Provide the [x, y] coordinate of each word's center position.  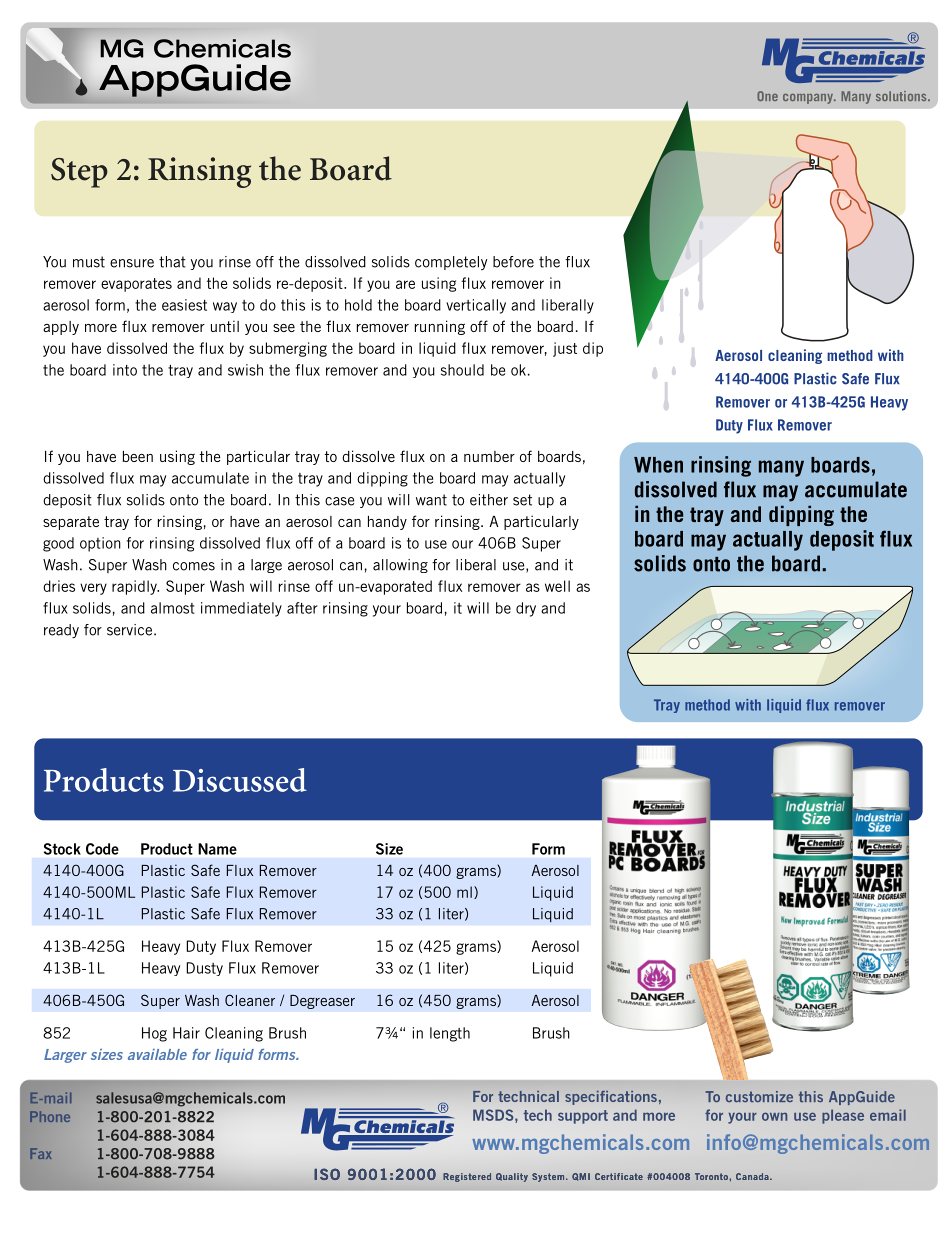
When [658, 465]
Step [79, 173]
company [809, 99]
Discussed [240, 780]
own [774, 1116]
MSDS [494, 1115]
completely [451, 263]
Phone [50, 1116]
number [489, 456]
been [138, 456]
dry [526, 609]
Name [217, 849]
